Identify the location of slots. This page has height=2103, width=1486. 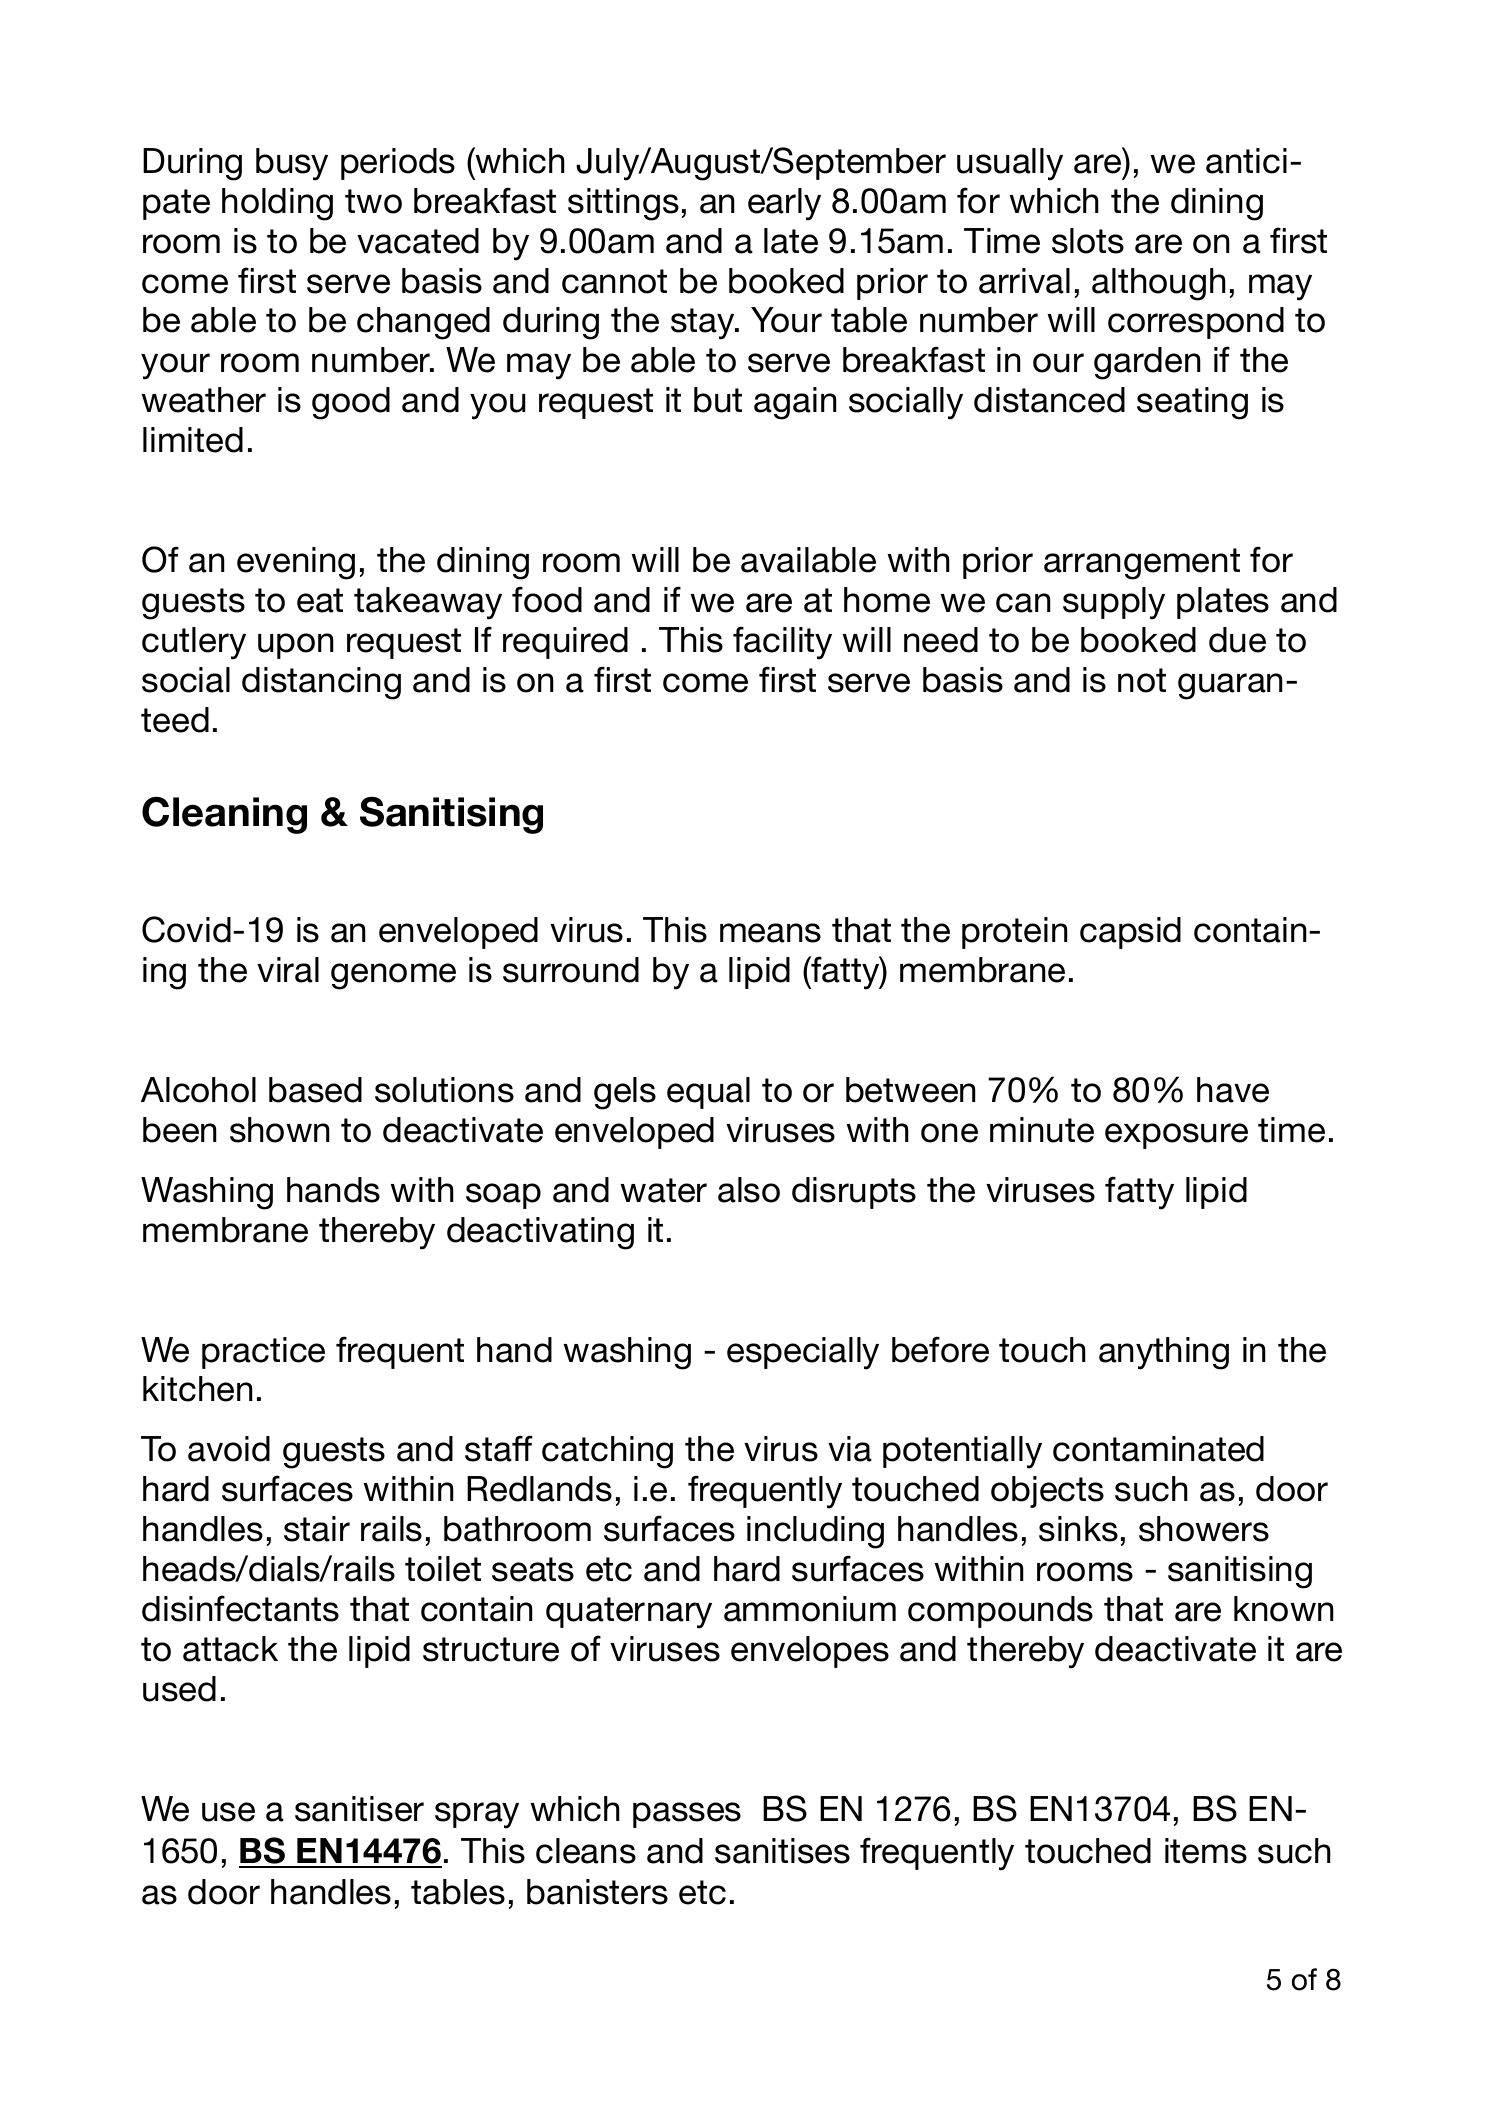
(1088, 241).
